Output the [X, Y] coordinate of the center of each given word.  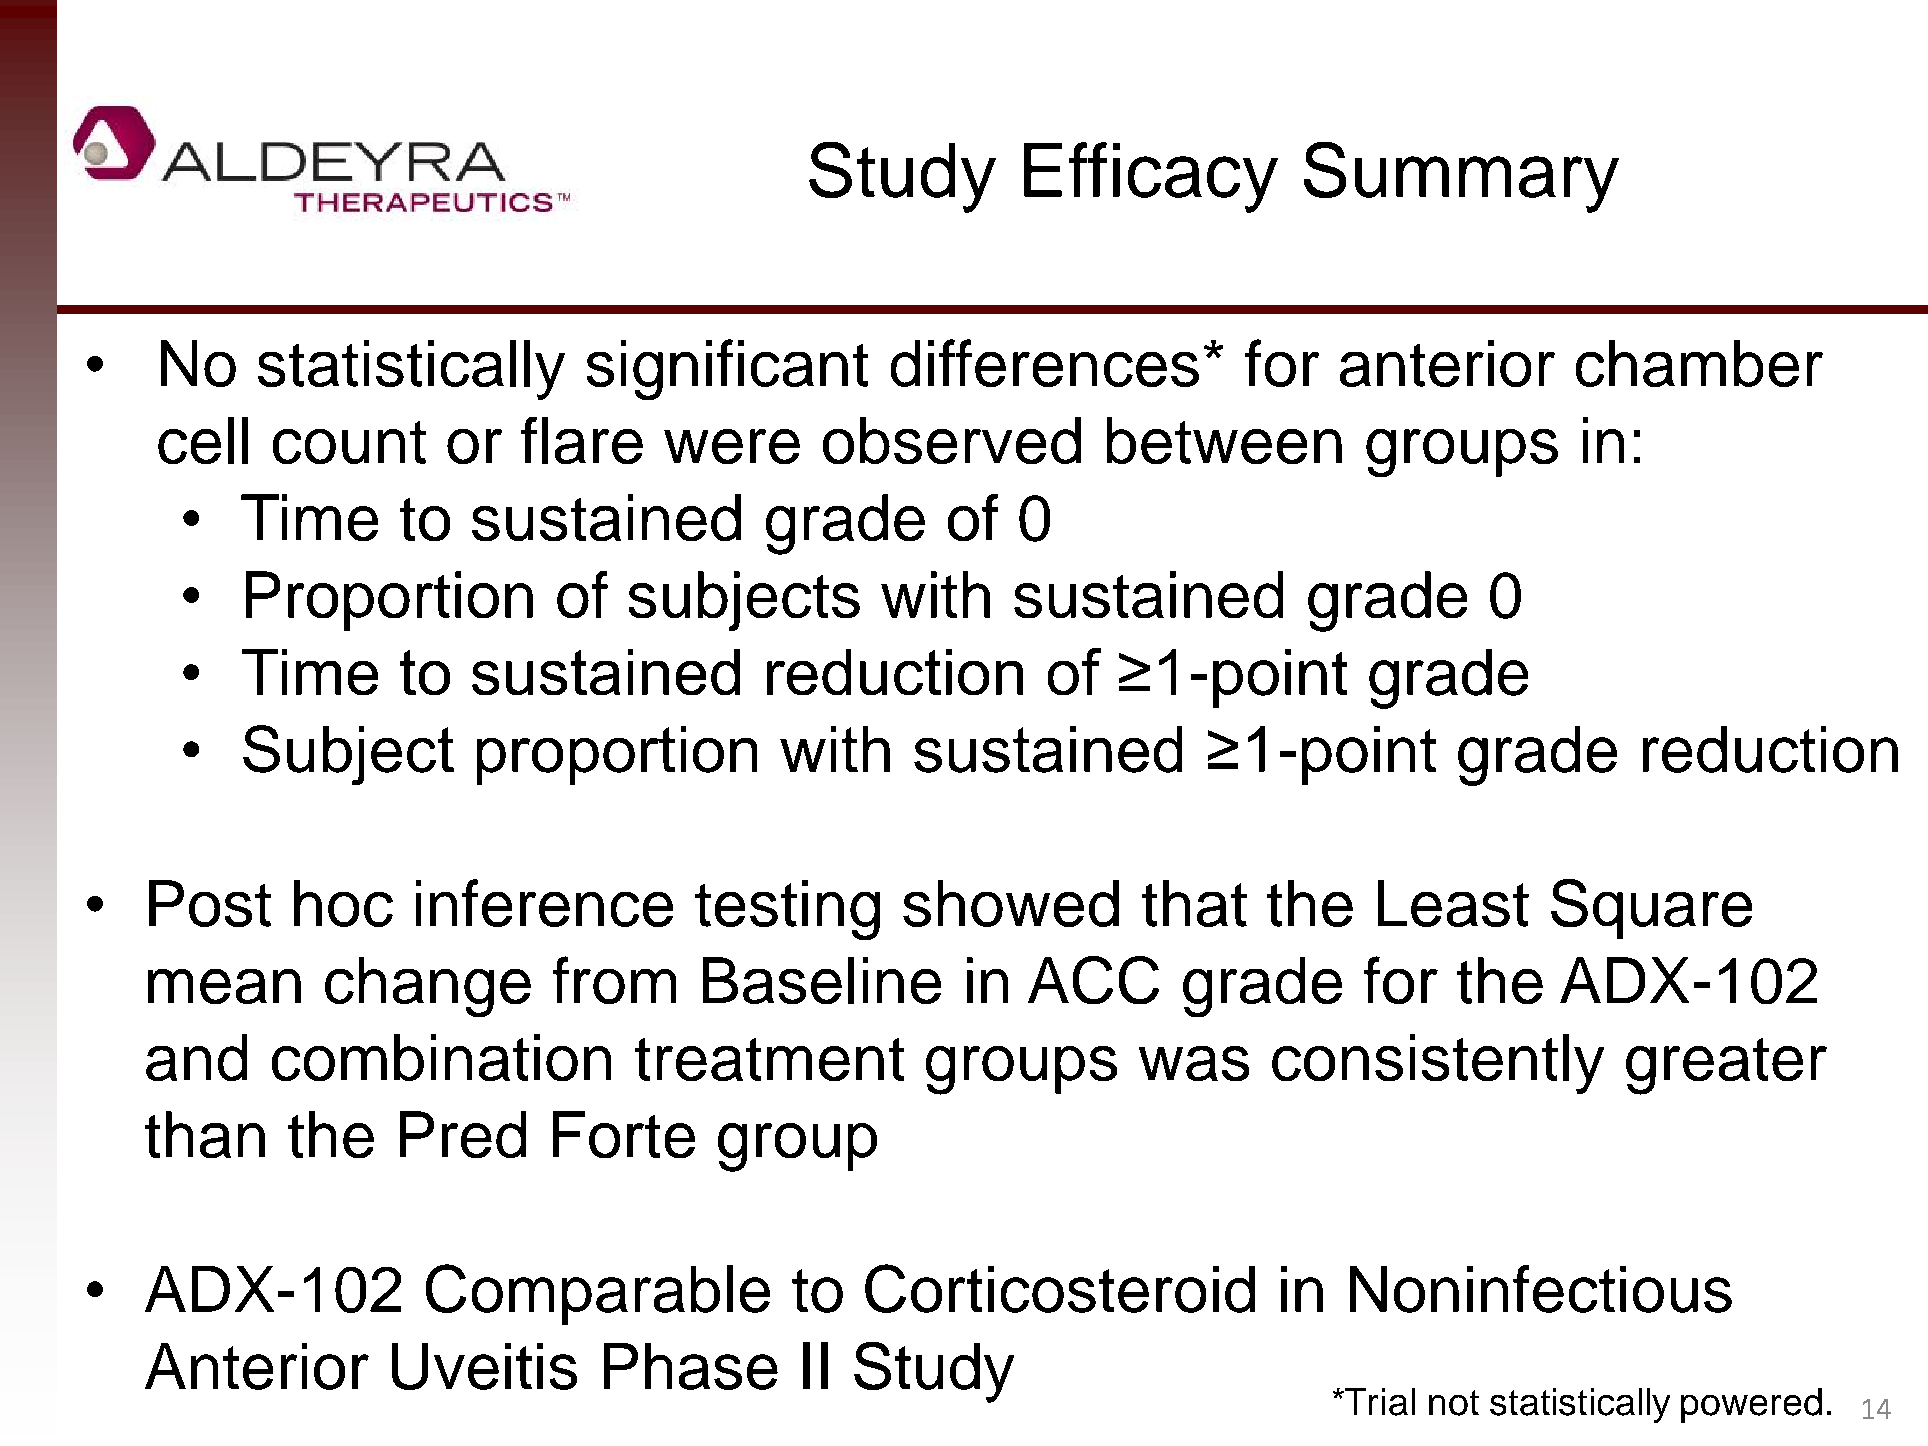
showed [1011, 903]
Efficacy [1151, 177]
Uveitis [484, 1366]
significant [727, 369]
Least [1453, 903]
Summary [1461, 177]
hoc [343, 903]
